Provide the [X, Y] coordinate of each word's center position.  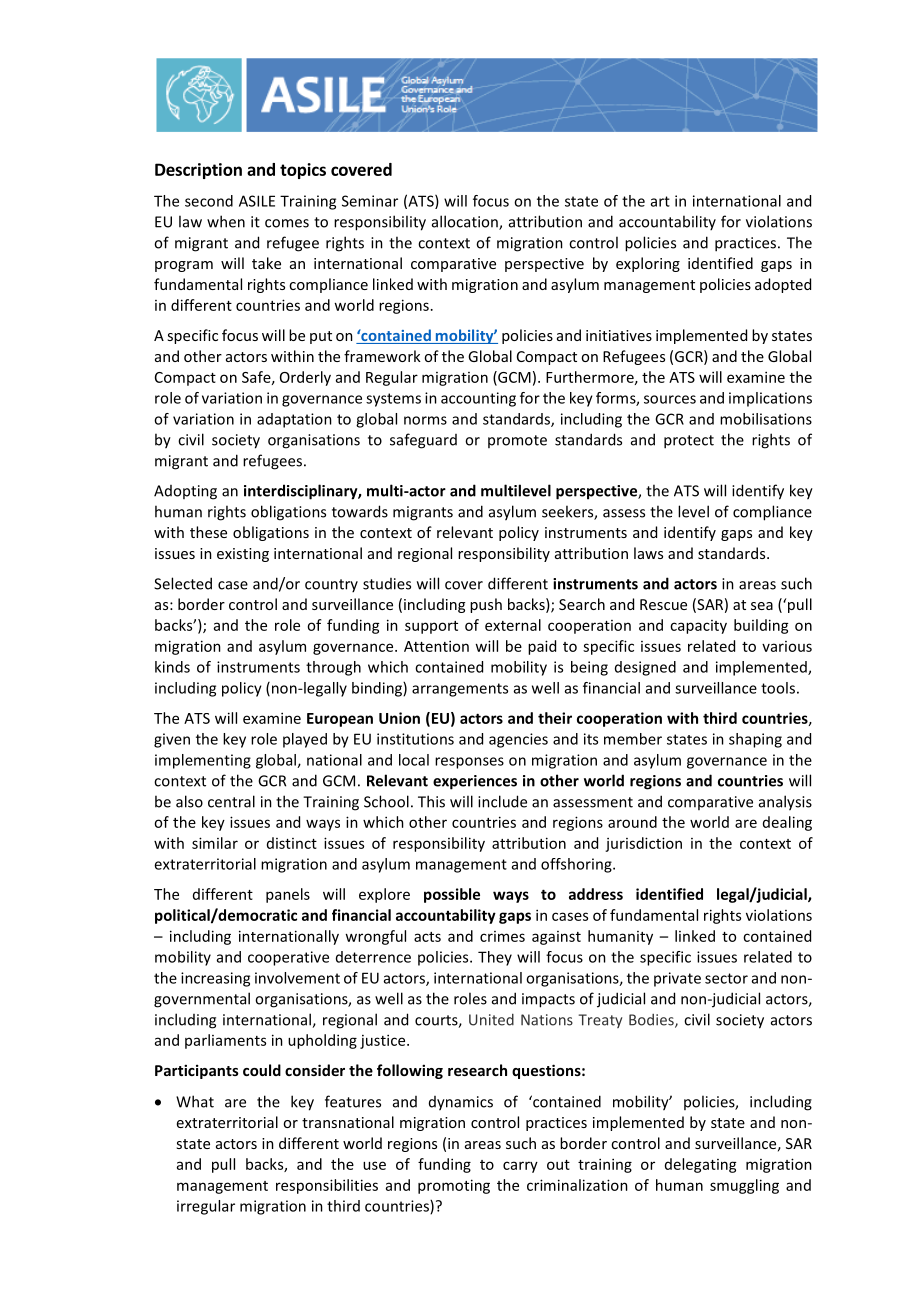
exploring [648, 264]
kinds [172, 667]
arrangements [460, 690]
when [226, 221]
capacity [698, 627]
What [195, 1101]
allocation [466, 222]
